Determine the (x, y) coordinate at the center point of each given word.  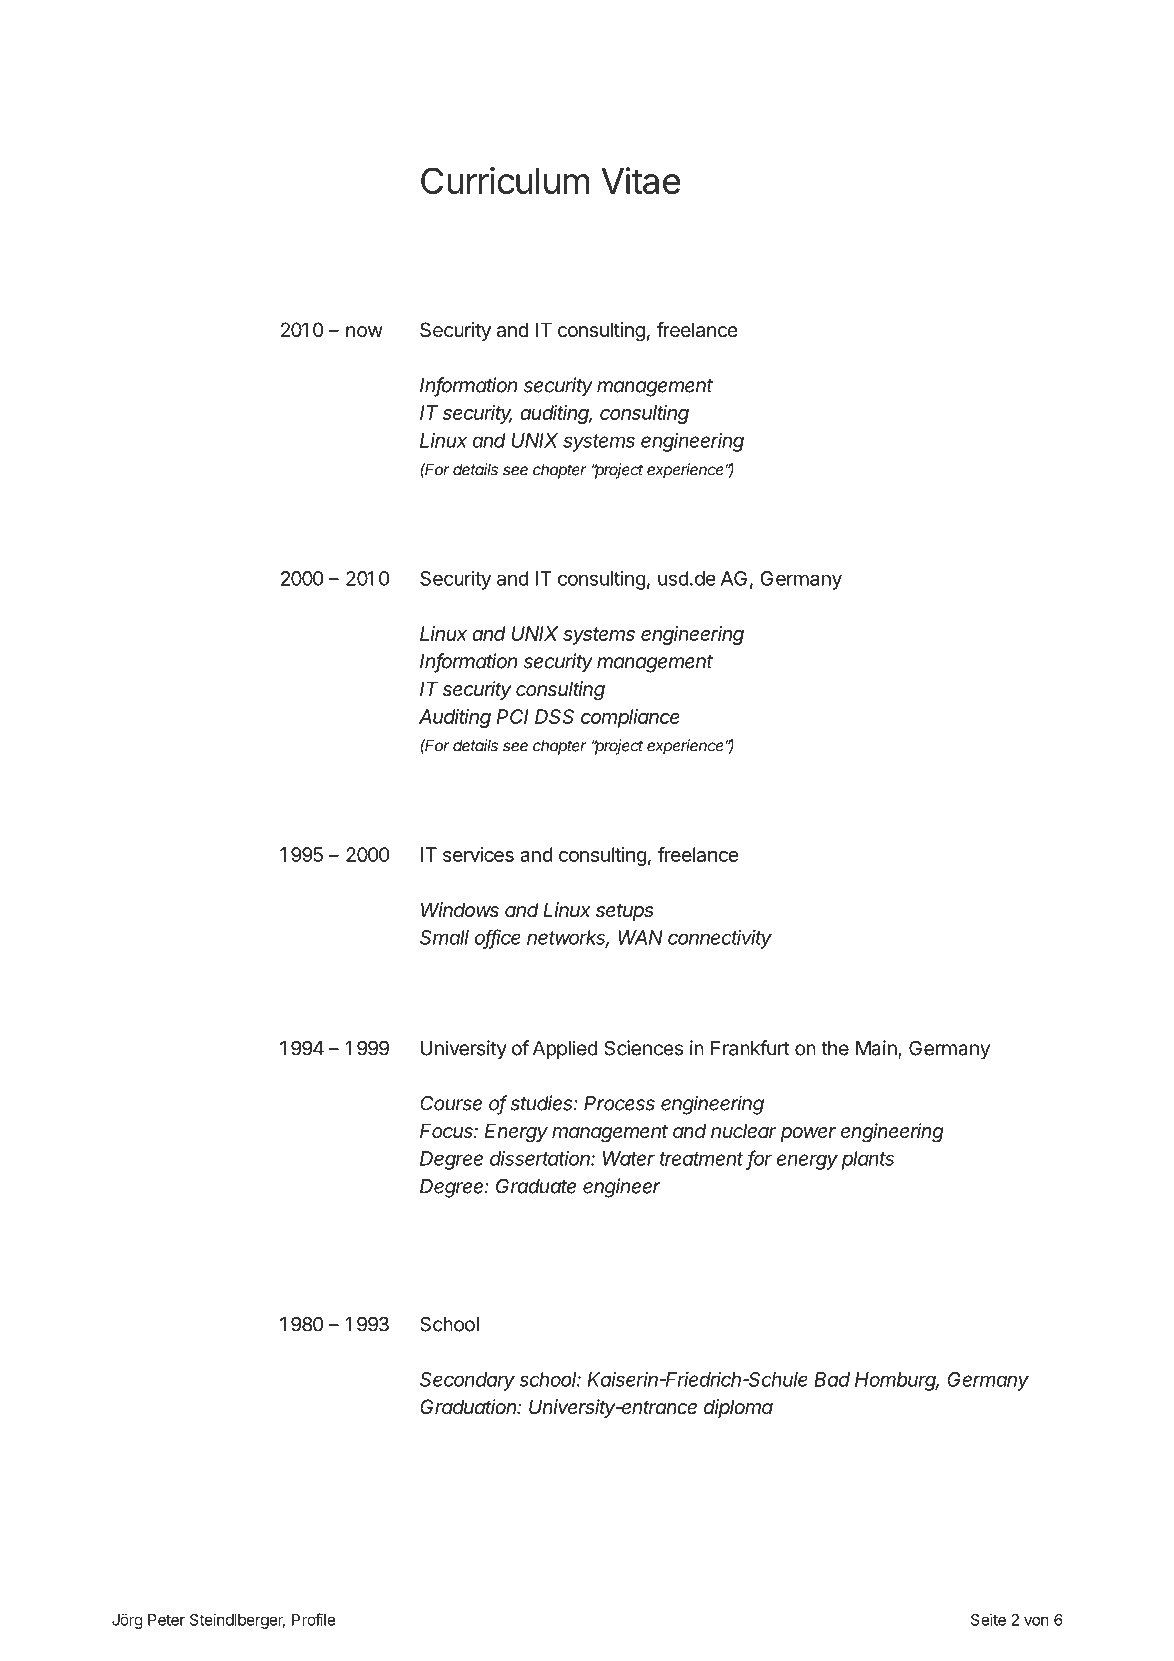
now (364, 331)
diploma (738, 1408)
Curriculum (505, 180)
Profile (313, 1619)
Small (444, 937)
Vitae (641, 180)
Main (877, 1049)
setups (625, 912)
